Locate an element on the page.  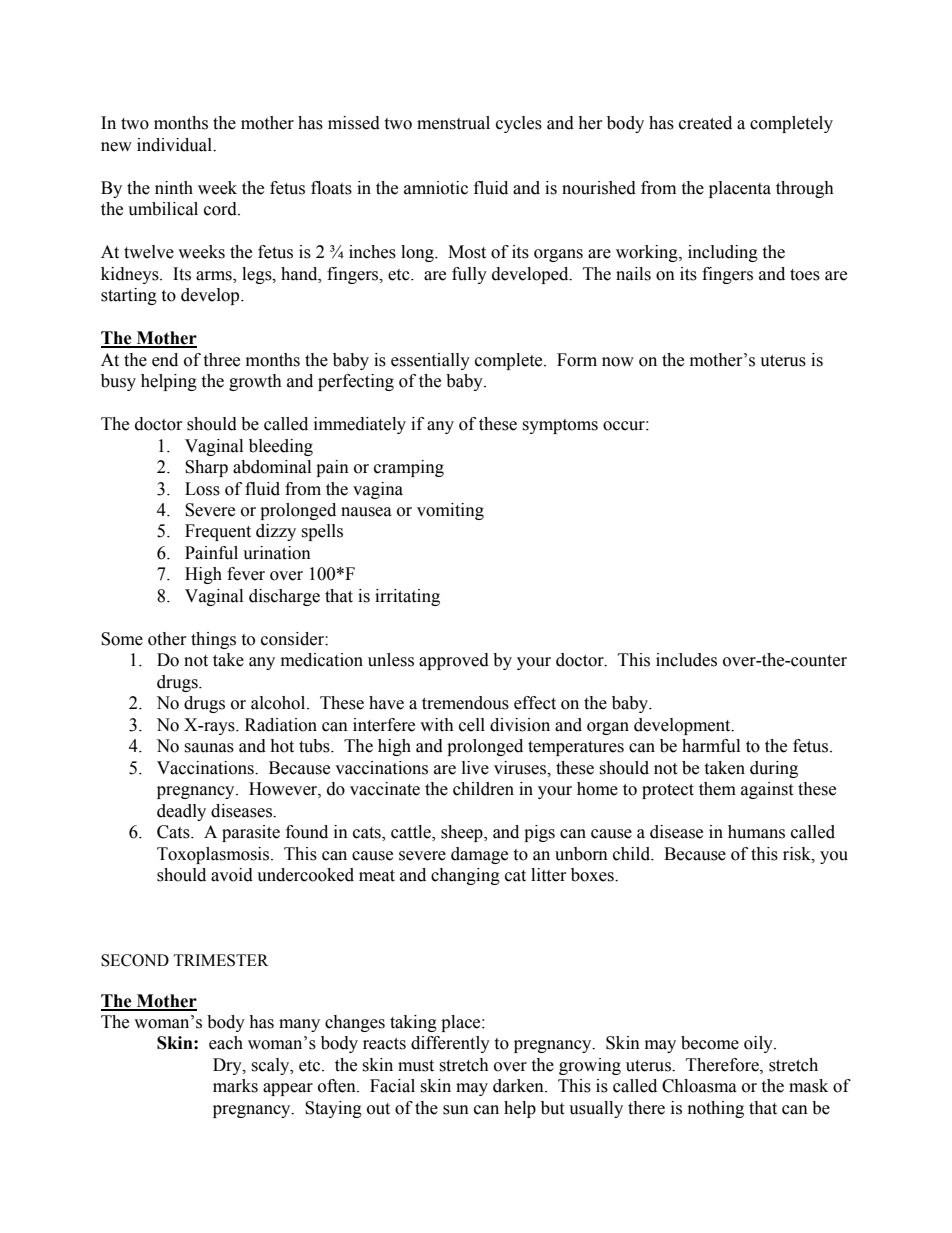
menstrual is located at coordinates (453, 123).
